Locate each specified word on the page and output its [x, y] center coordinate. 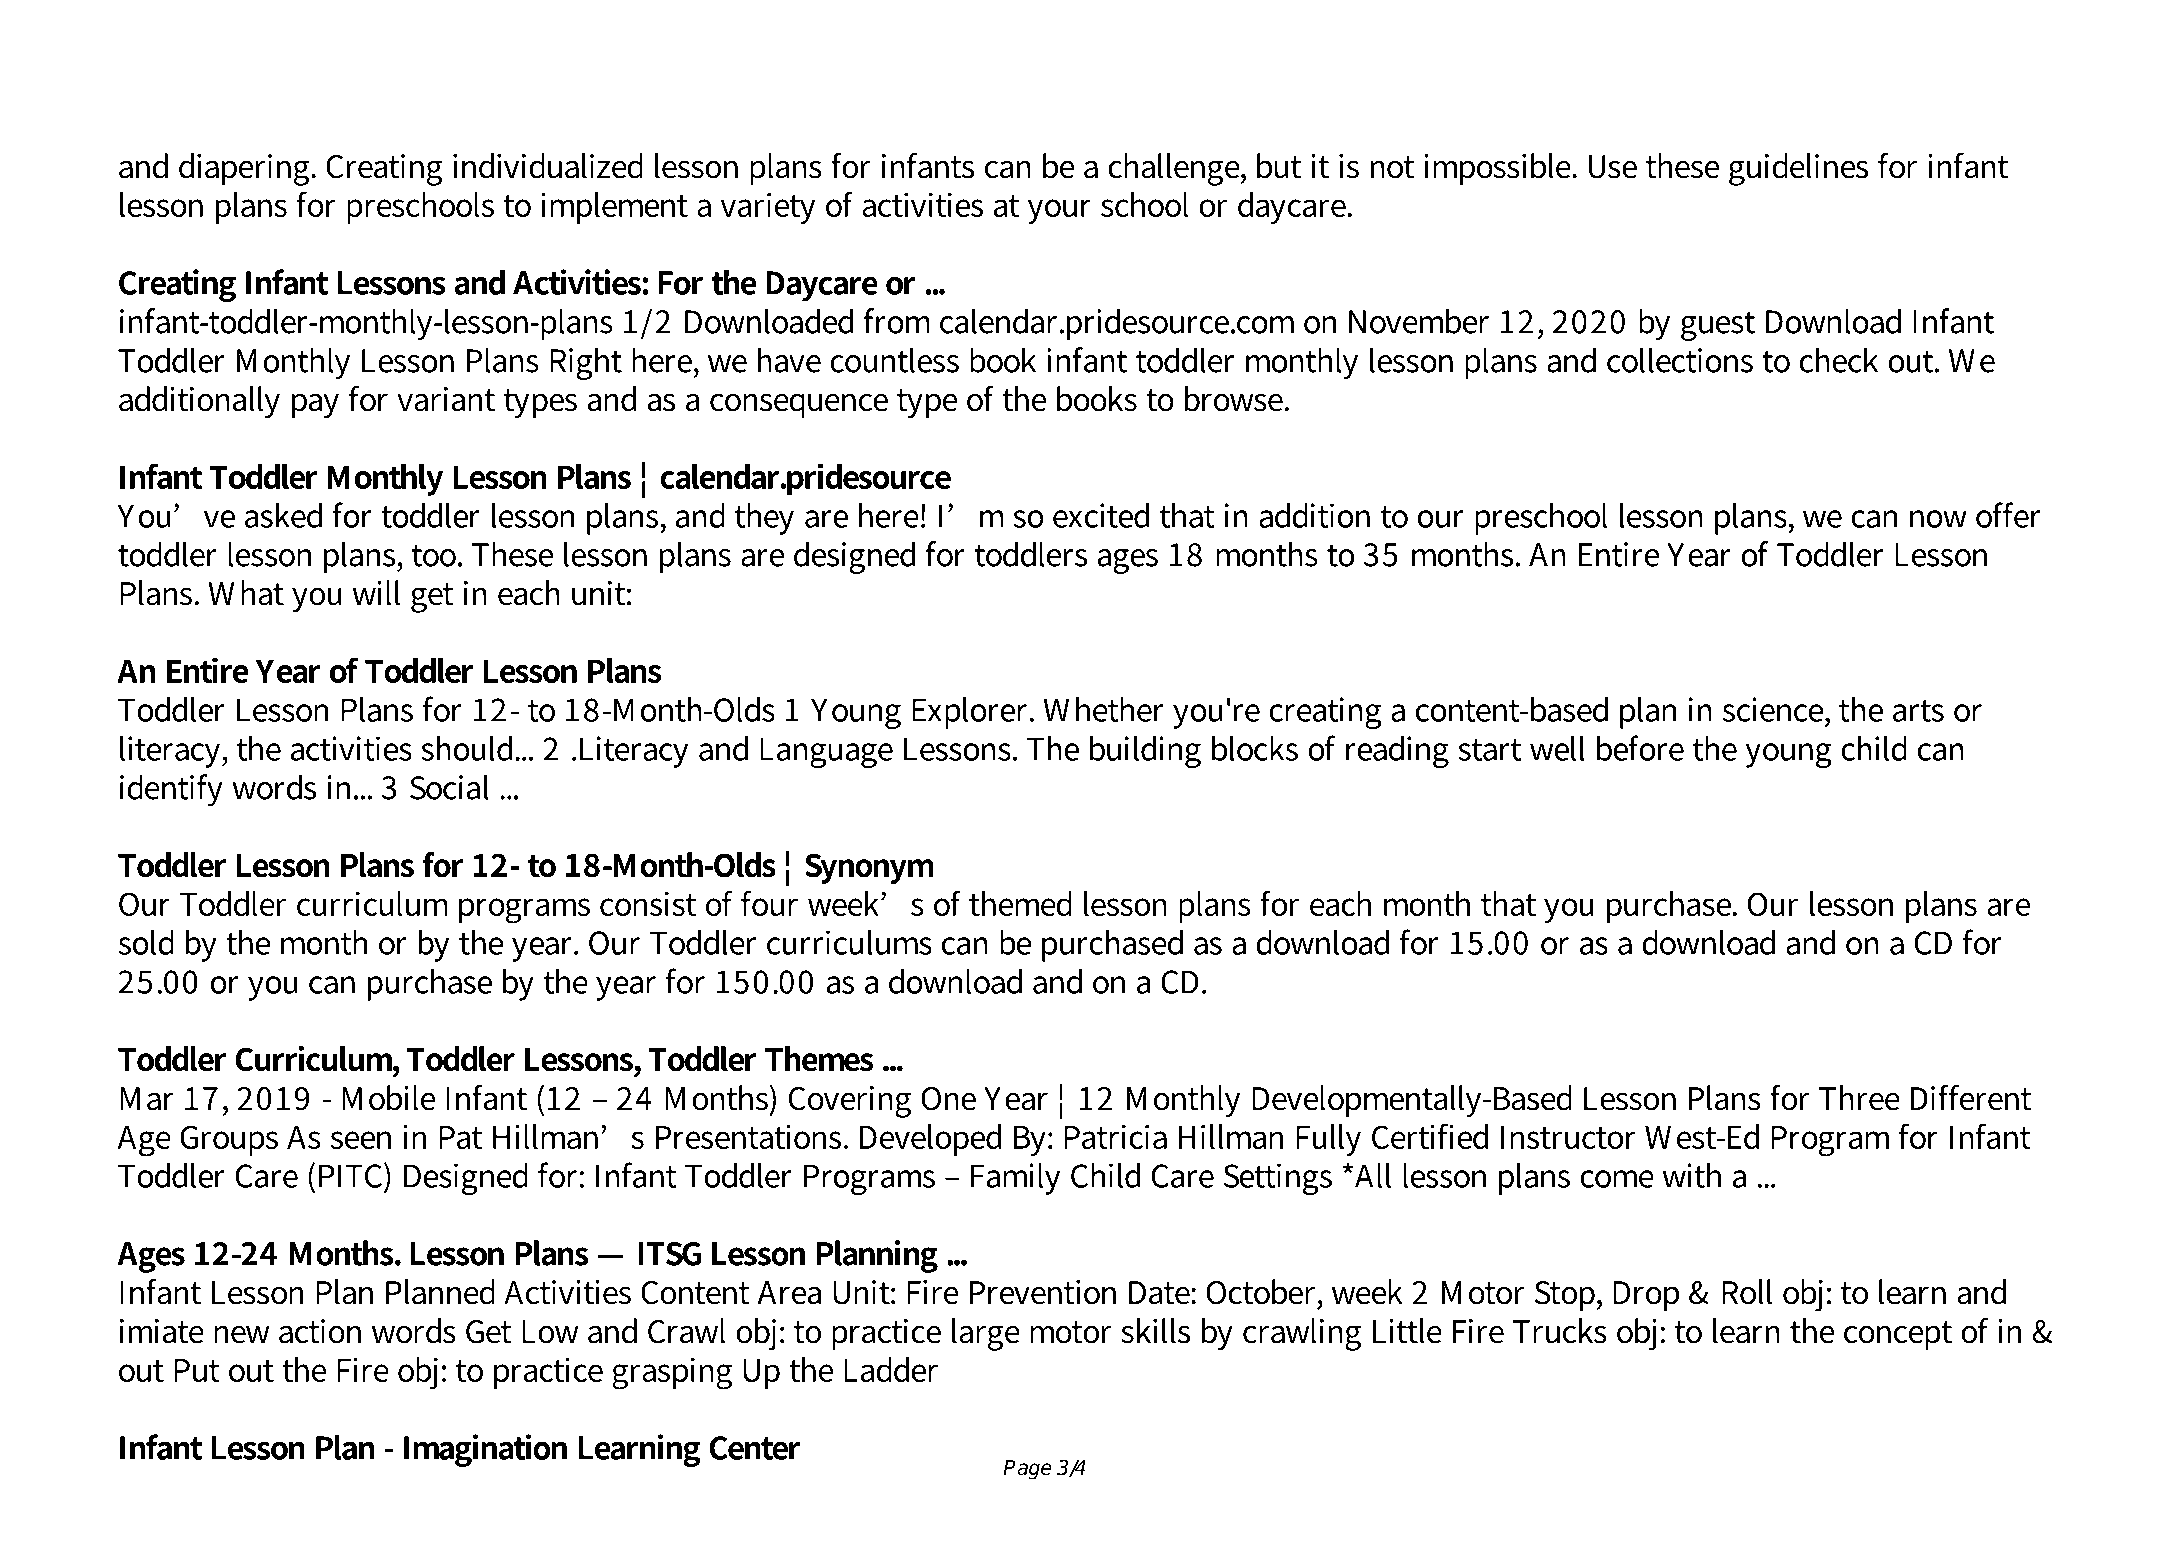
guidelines [1798, 169]
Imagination [485, 1450]
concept [1898, 1335]
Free [365, 63]
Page [1027, 1470]
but [1279, 166]
